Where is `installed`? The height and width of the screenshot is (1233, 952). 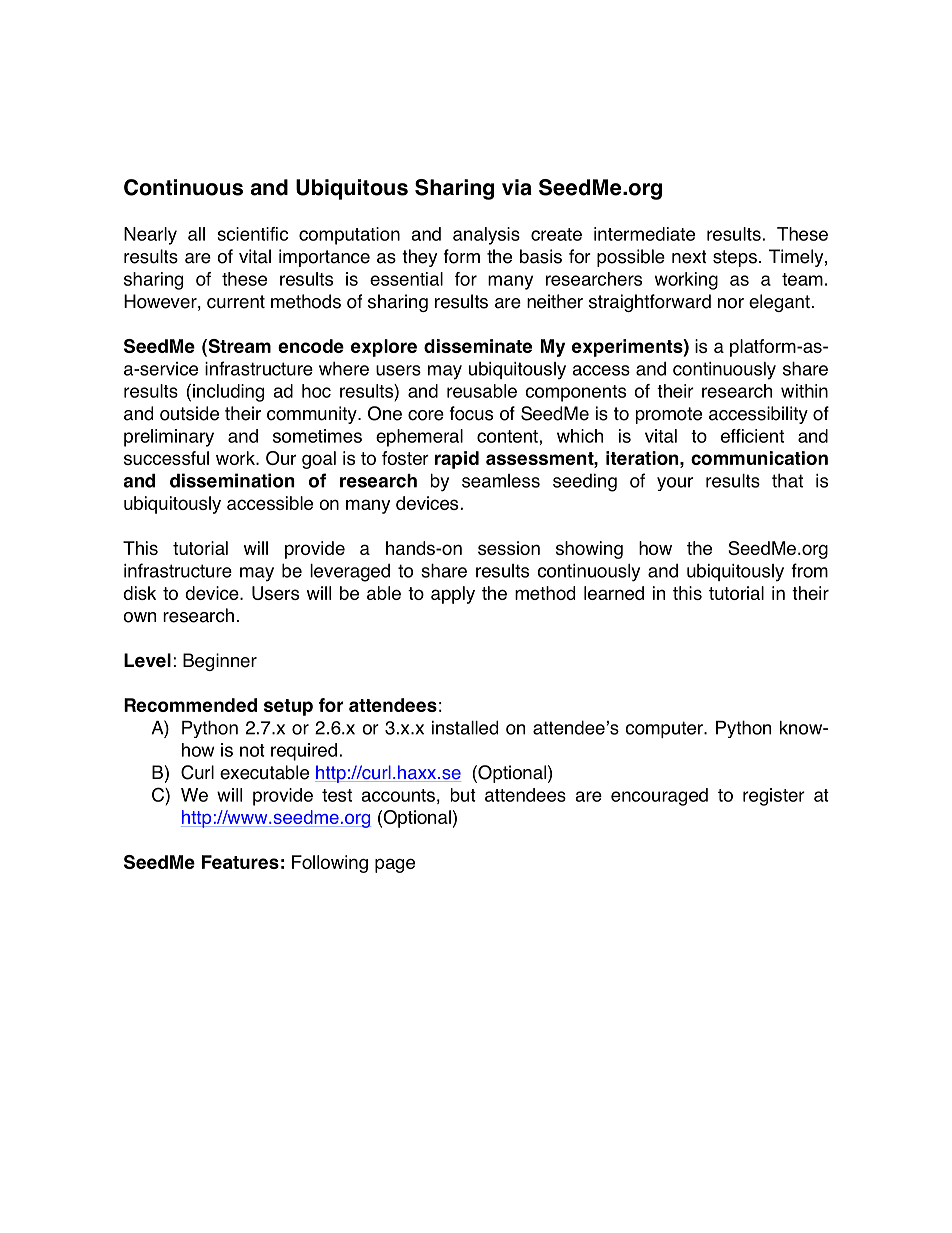
installed is located at coordinates (465, 727).
